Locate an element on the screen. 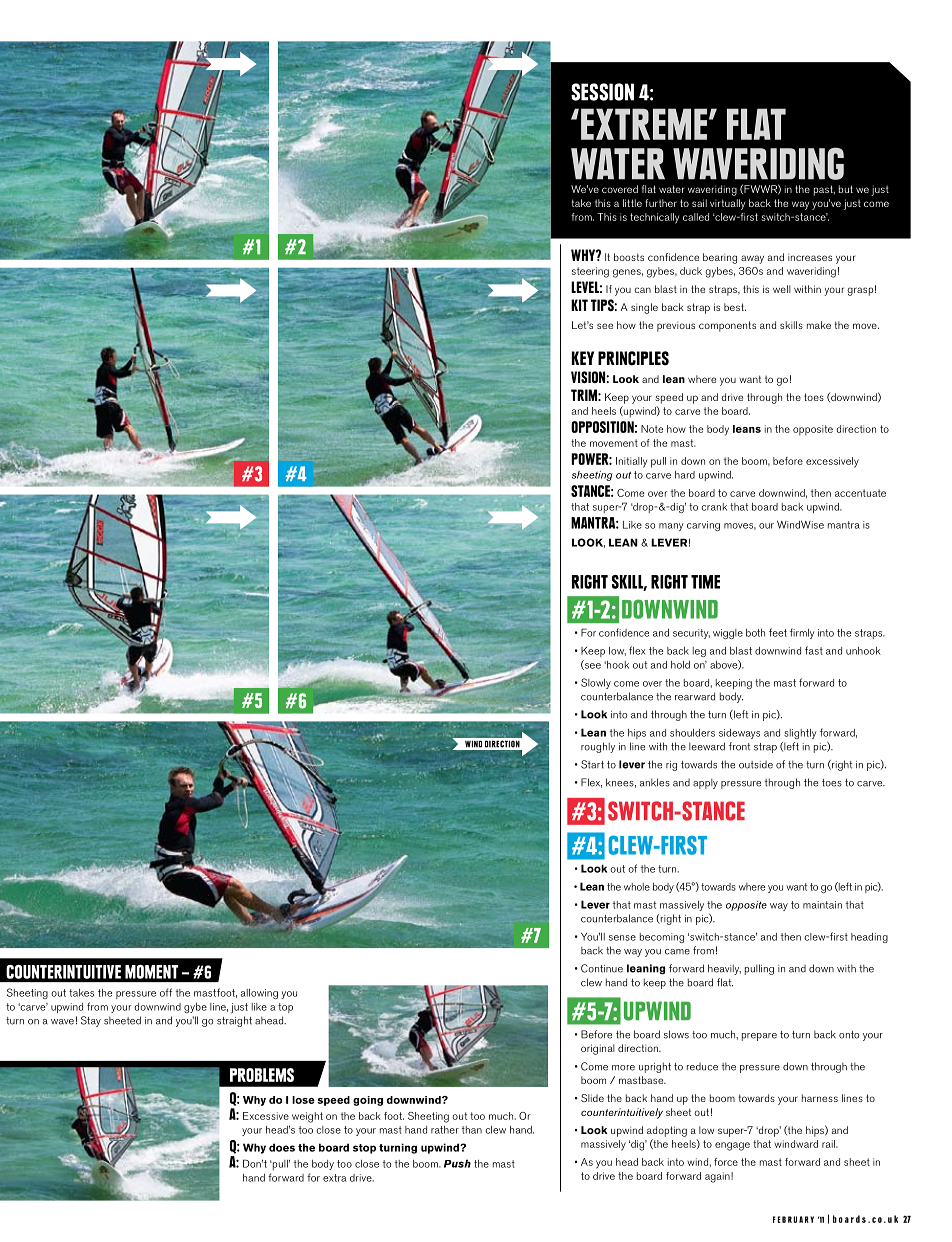 The width and height of the screenshot is (952, 1242). past is located at coordinates (824, 190).
